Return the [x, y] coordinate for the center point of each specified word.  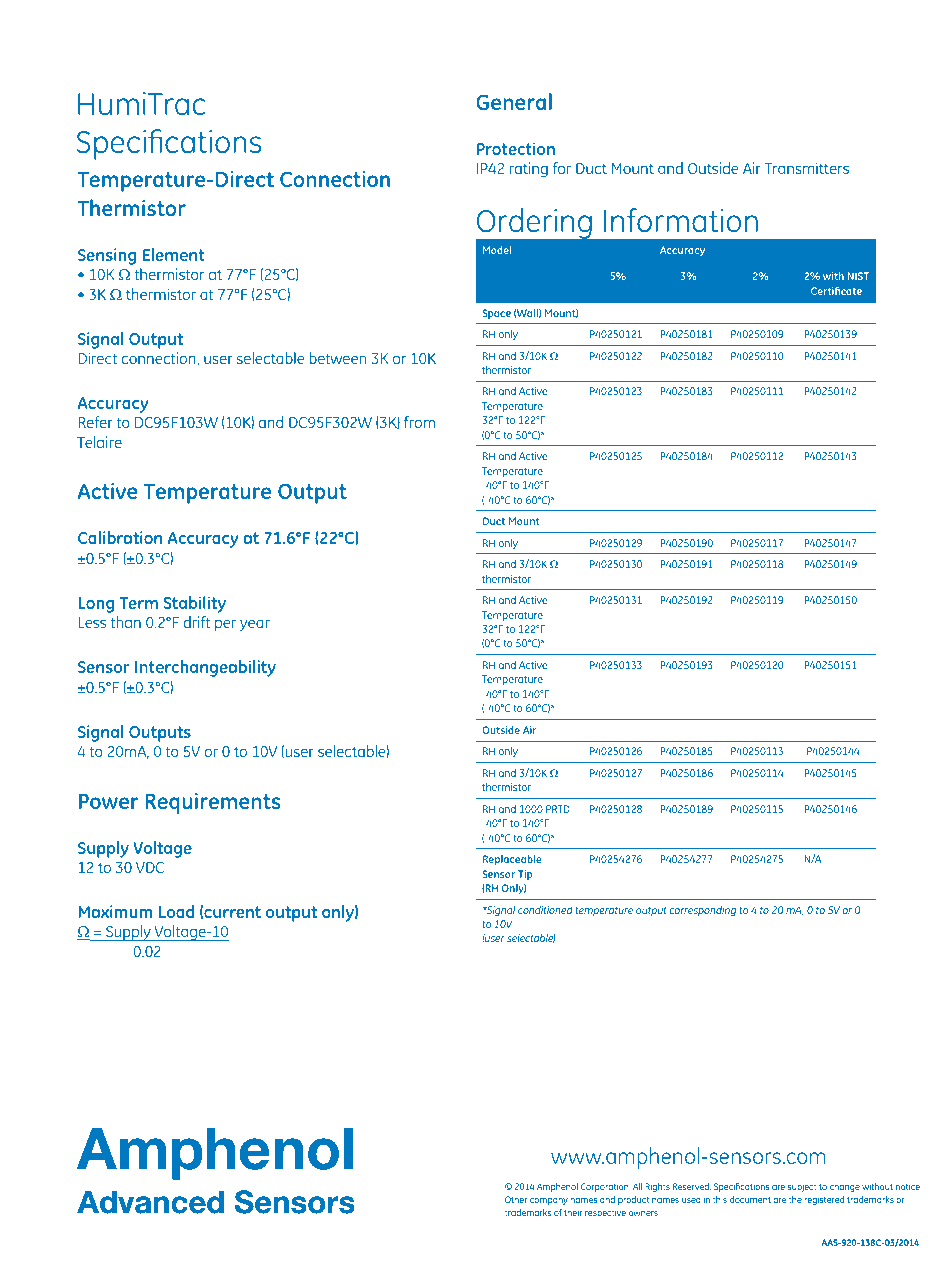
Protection [516, 148]
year [255, 625]
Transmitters [806, 168]
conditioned [545, 910]
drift [196, 622]
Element [173, 254]
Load [176, 911]
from [419, 422]
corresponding [702, 911]
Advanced [150, 1202]
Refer [95, 422]
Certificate [836, 290]
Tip [525, 875]
